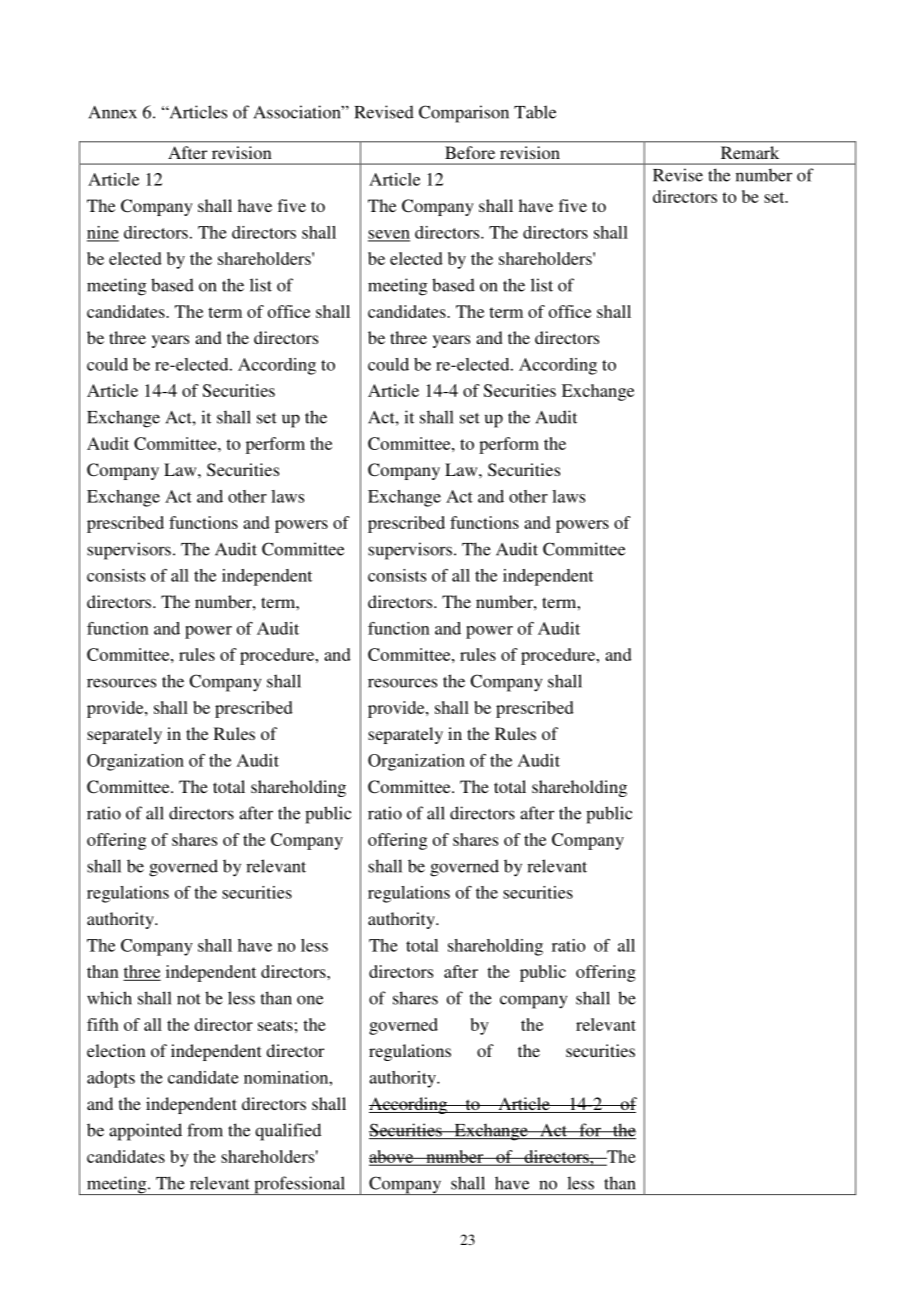  What do you see at coordinates (103, 233) in the page?
I see `nine` at bounding box center [103, 233].
